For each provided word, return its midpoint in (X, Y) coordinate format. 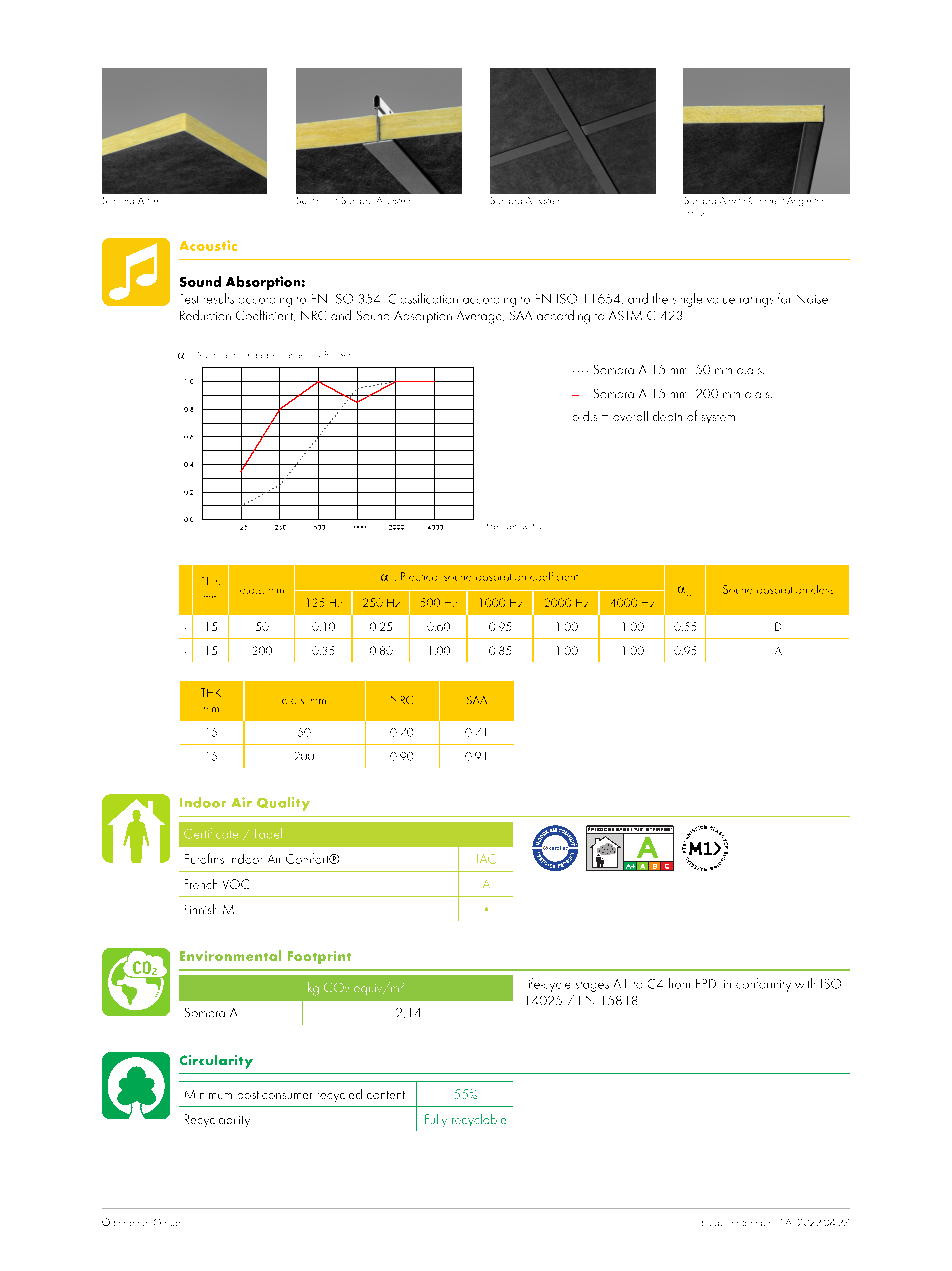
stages (592, 987)
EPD (706, 983)
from (679, 983)
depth (667, 416)
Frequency (507, 526)
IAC (486, 859)
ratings (756, 302)
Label (268, 833)
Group (167, 1222)
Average (480, 317)
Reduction (205, 315)
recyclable (479, 1120)
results (219, 298)
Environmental (230, 955)
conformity (763, 985)
